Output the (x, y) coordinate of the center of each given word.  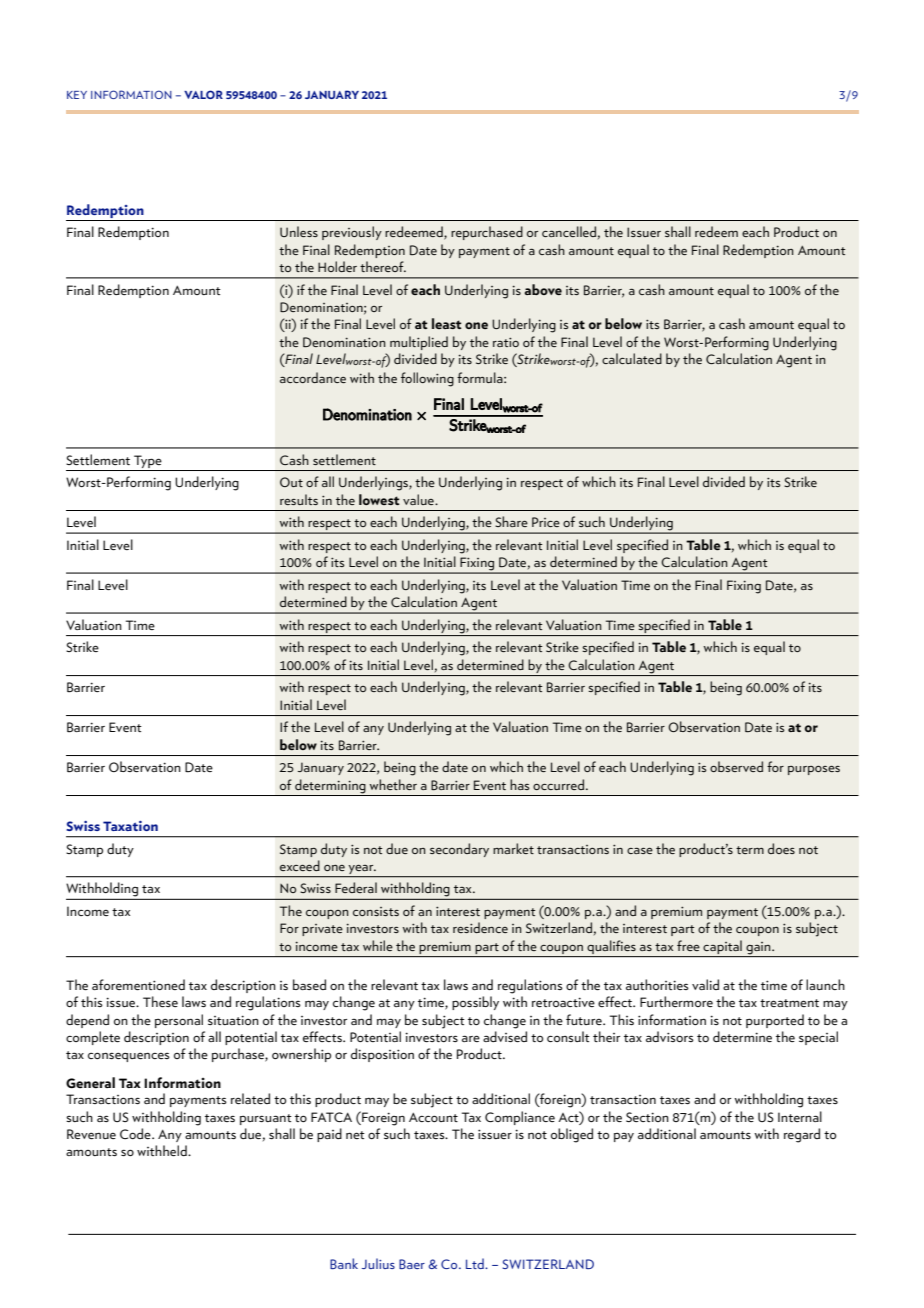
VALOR (203, 94)
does (781, 848)
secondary (459, 850)
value (419, 499)
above (543, 289)
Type (148, 461)
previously (352, 233)
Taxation (130, 826)
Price (546, 522)
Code (136, 1133)
